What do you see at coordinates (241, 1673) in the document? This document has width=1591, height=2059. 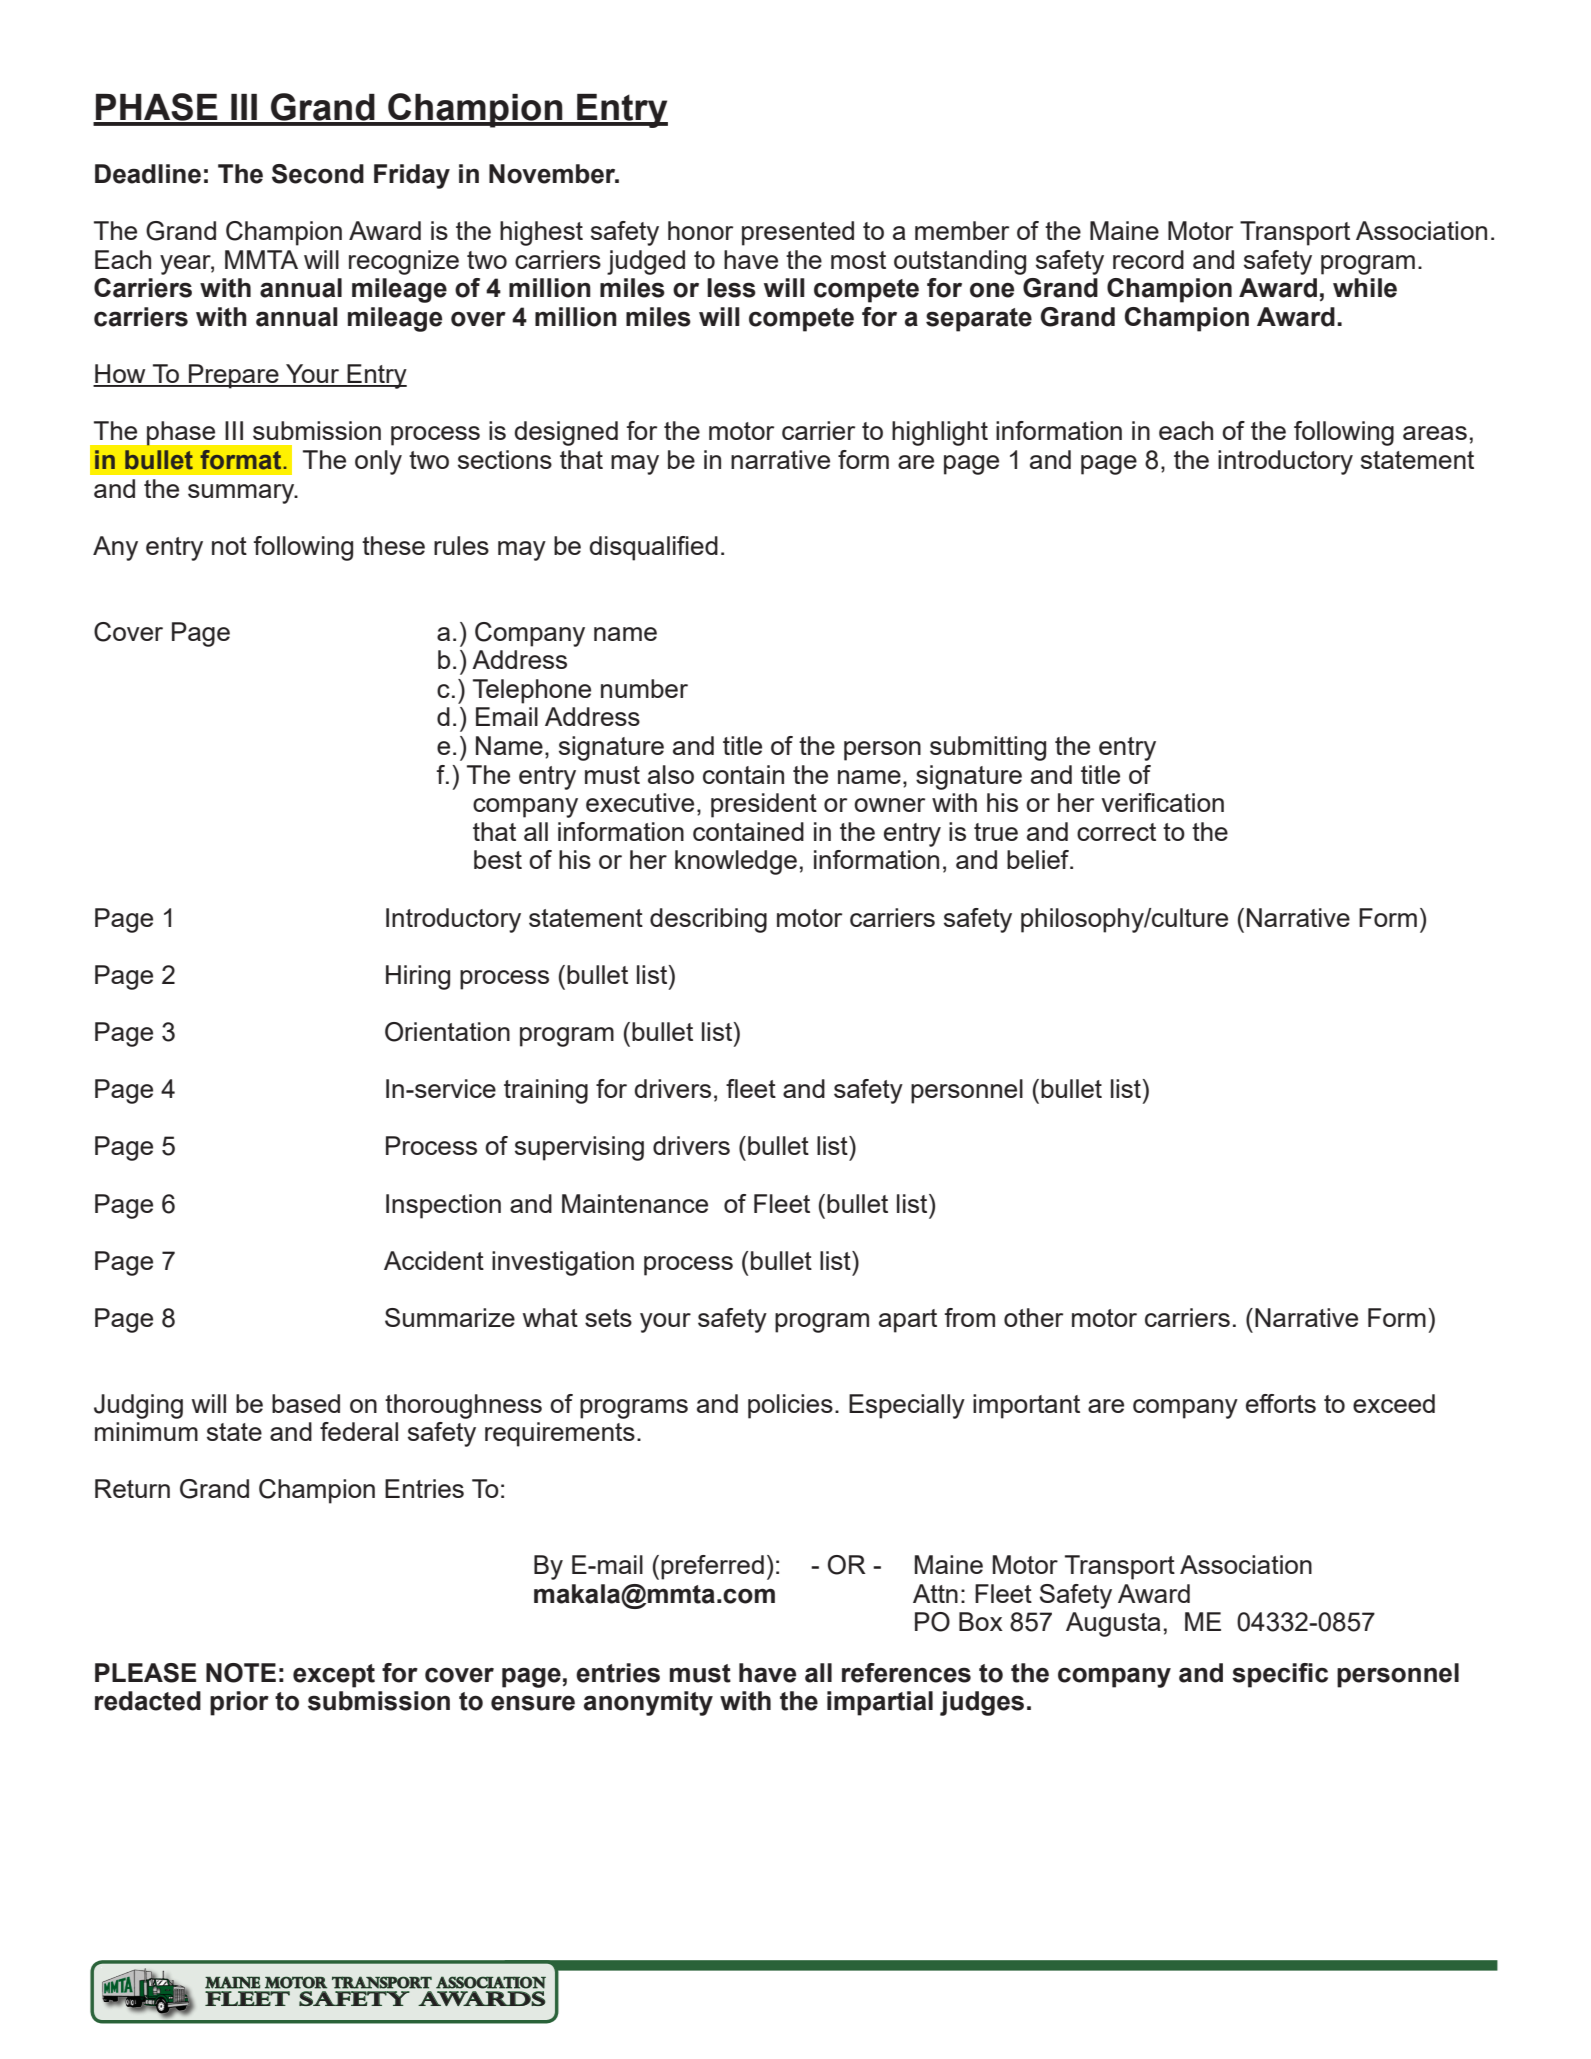 I see `NOTE` at bounding box center [241, 1673].
